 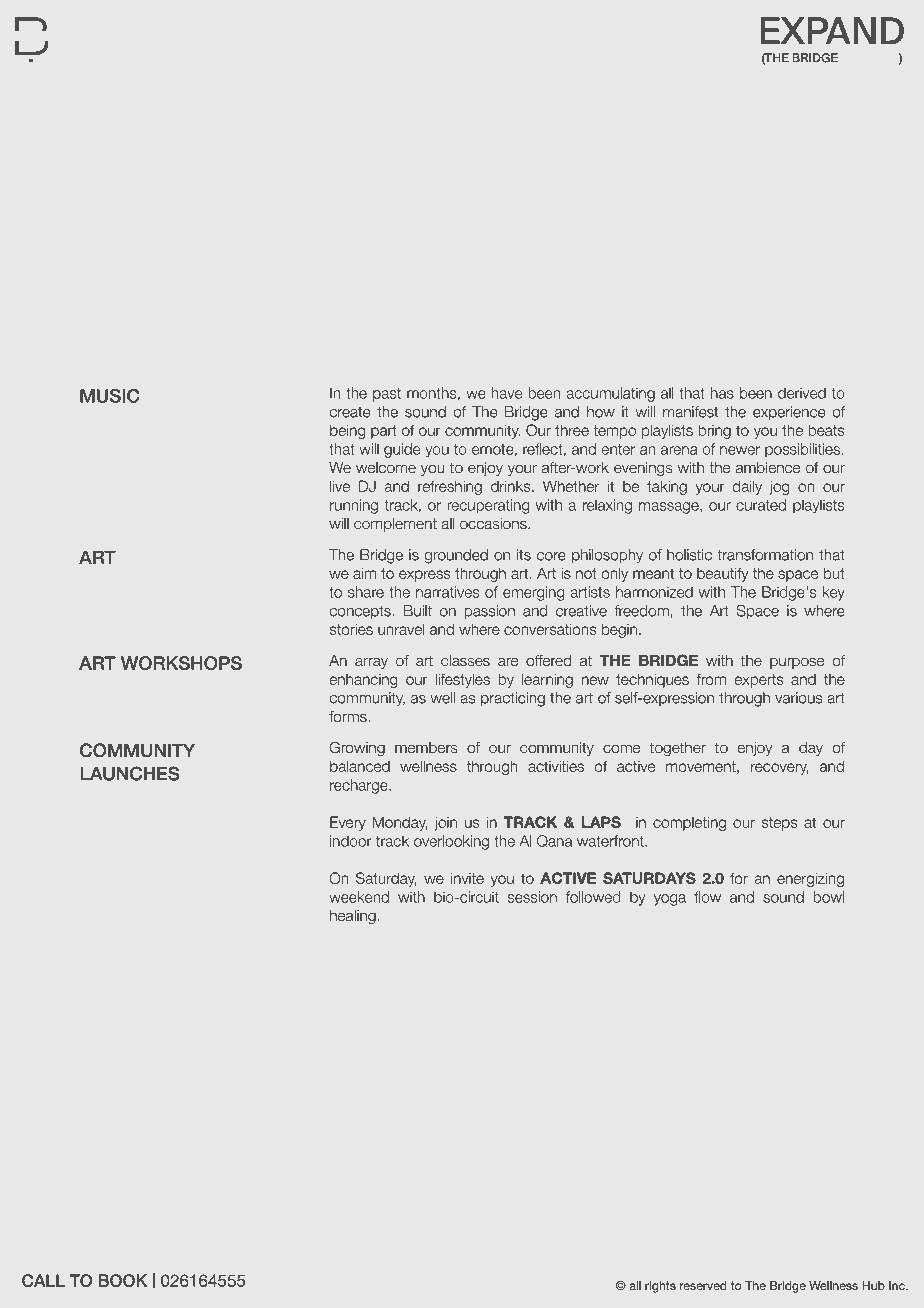 What do you see at coordinates (129, 773) in the screenshot?
I see `LAUNCHES` at bounding box center [129, 773].
